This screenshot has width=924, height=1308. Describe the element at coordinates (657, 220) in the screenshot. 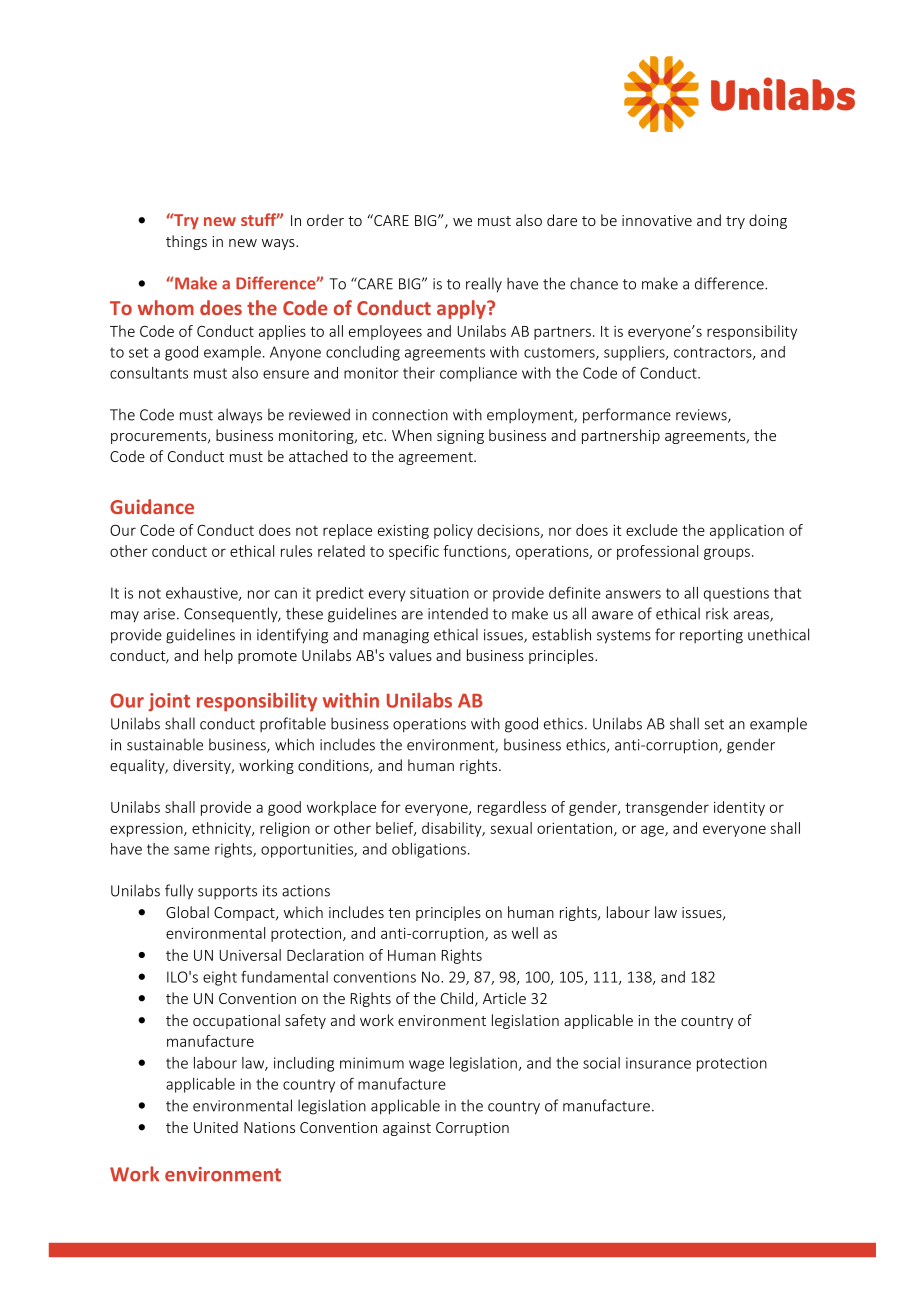

I see `innovative` at that location.
